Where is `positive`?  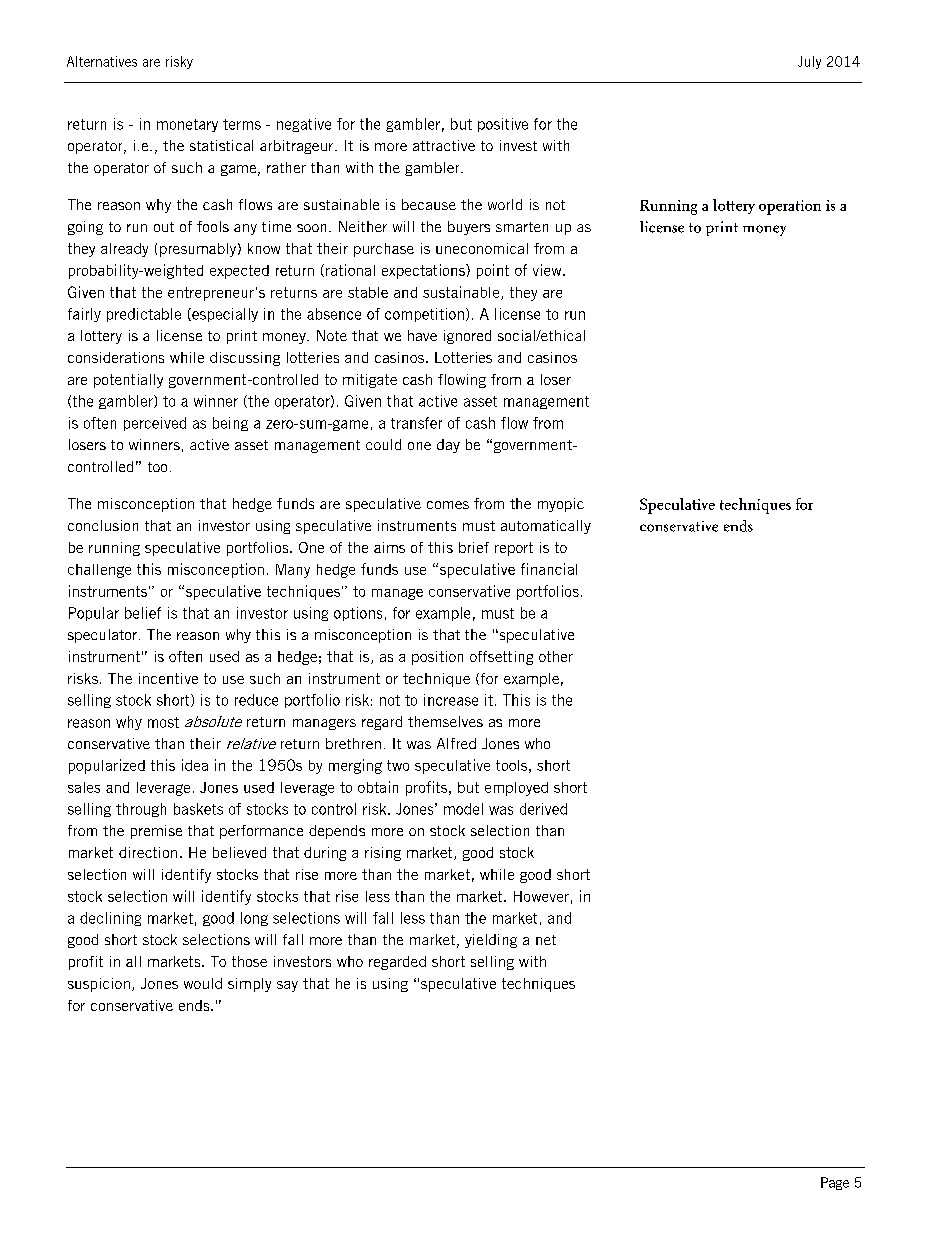 positive is located at coordinates (503, 125).
